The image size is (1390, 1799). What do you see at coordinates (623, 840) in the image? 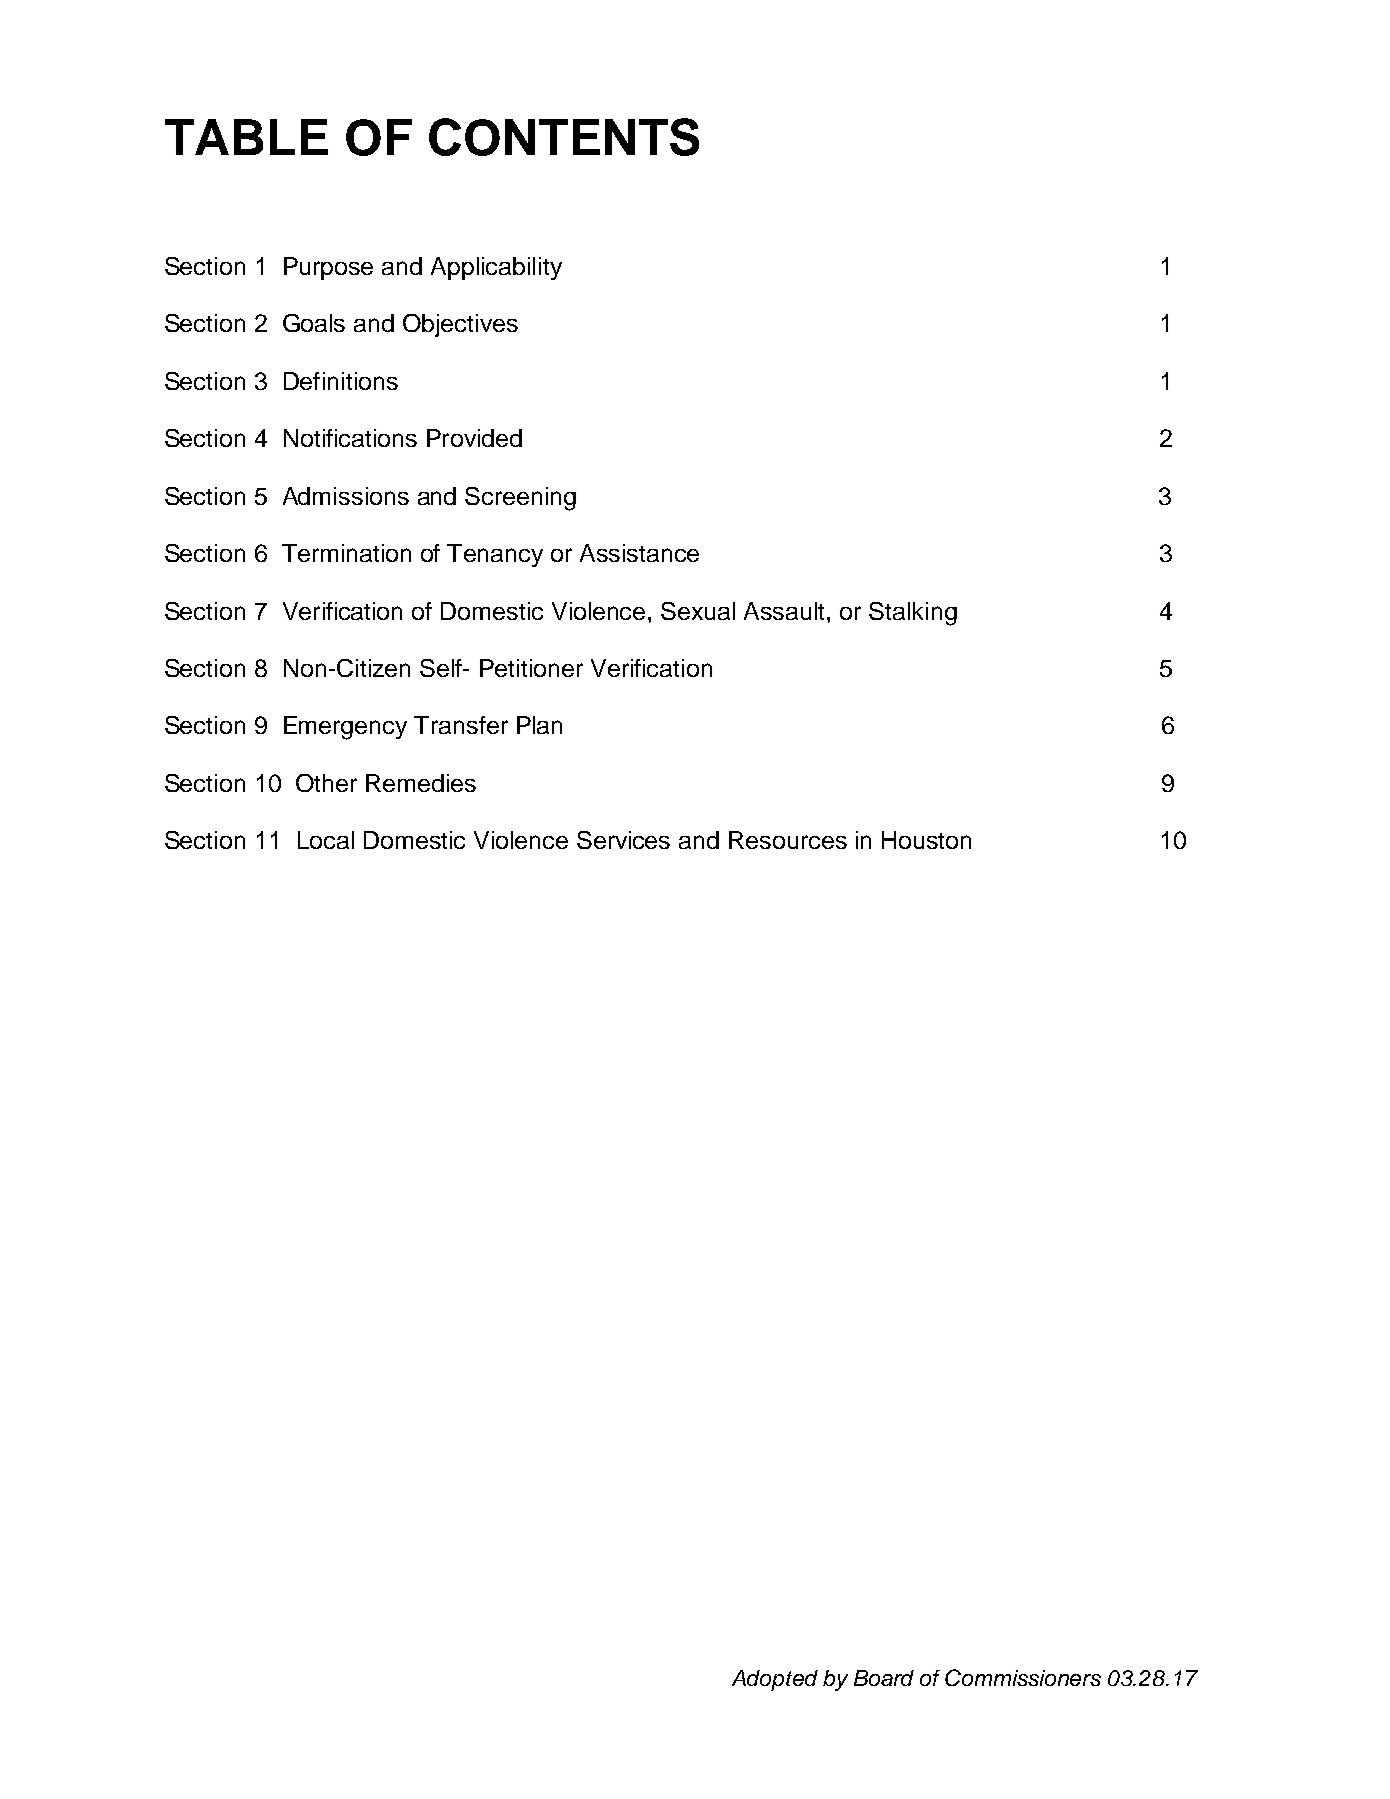
I see `Services` at bounding box center [623, 840].
